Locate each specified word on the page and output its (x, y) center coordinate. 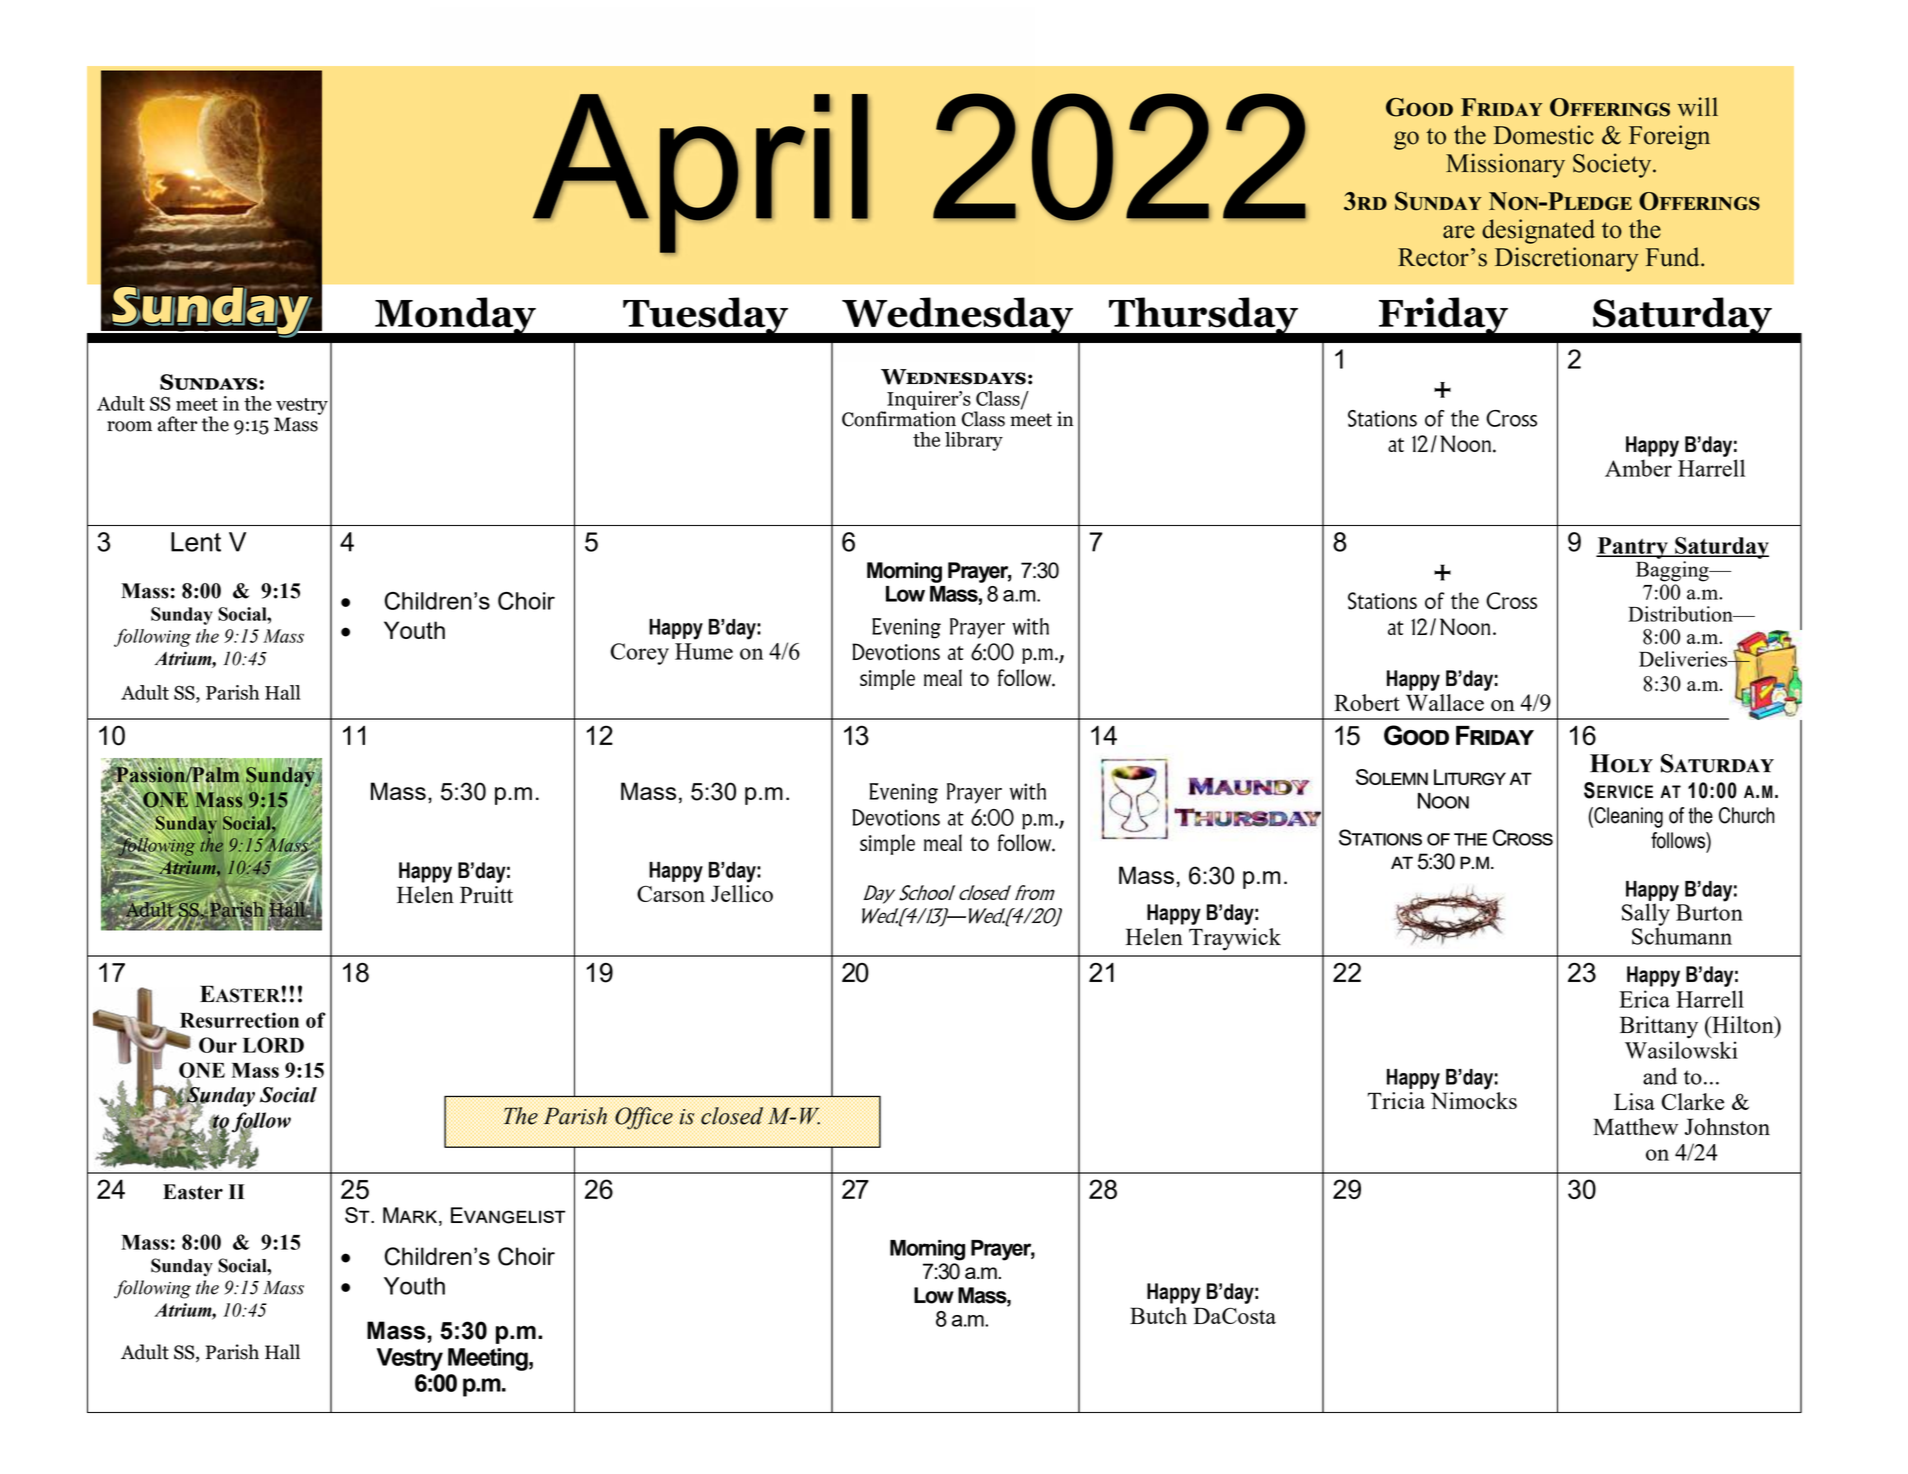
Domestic (1544, 135)
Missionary (1505, 165)
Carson (671, 893)
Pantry (1633, 548)
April (701, 174)
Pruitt (486, 894)
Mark (411, 1216)
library (974, 441)
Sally (1647, 914)
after (177, 424)
